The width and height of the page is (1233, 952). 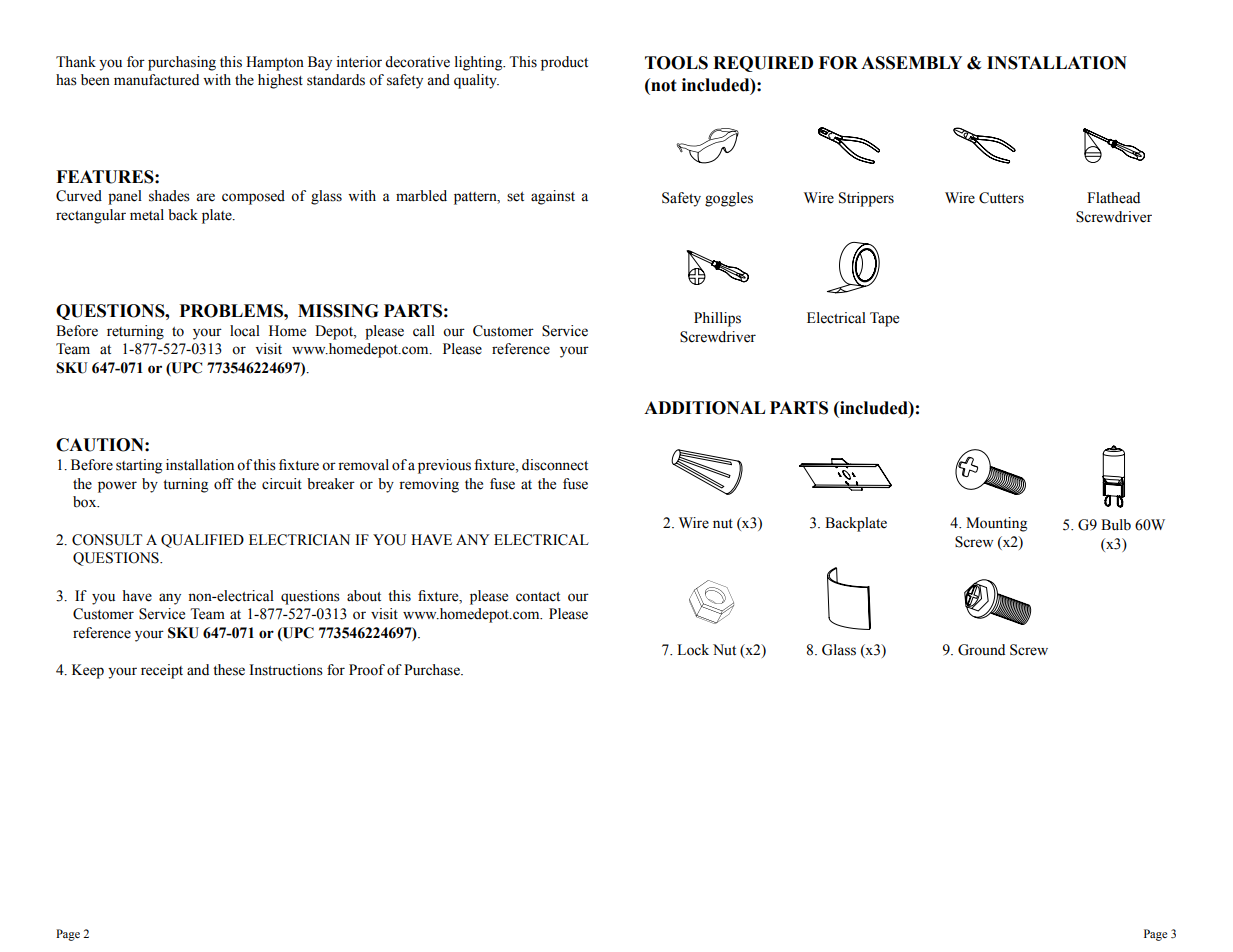 I want to click on these, so click(x=229, y=670).
